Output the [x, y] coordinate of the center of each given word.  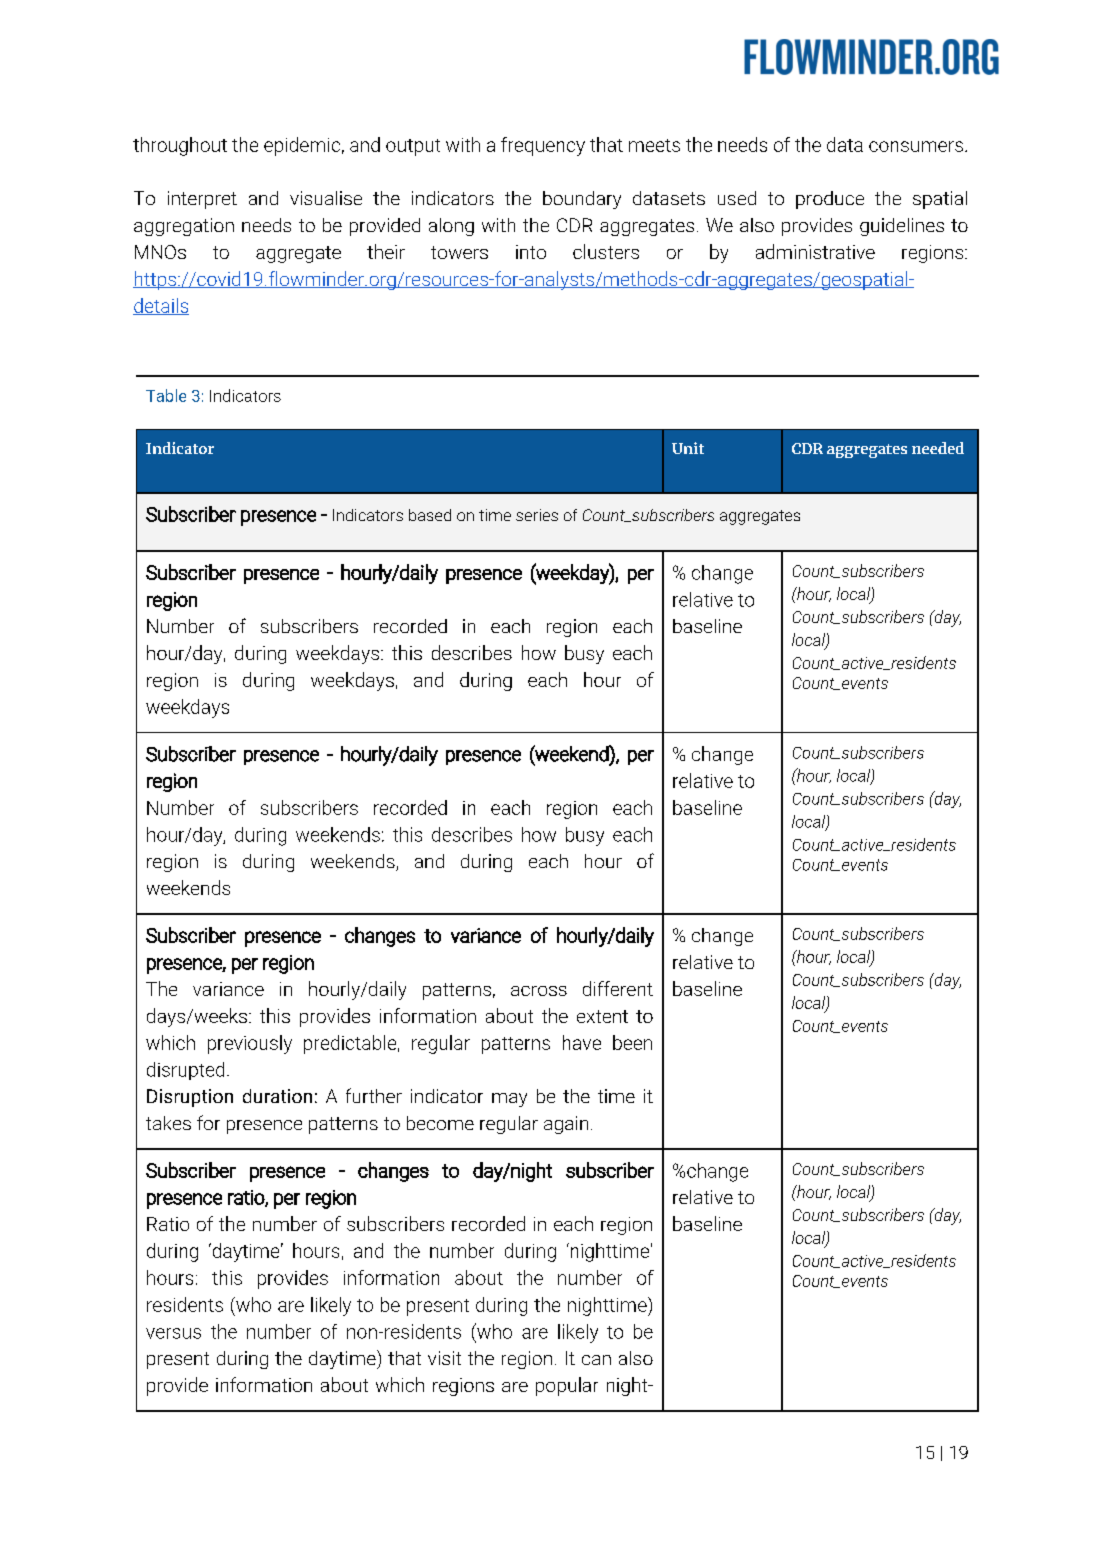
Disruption [190, 1098]
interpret [202, 200]
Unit [688, 448]
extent [602, 1016]
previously [250, 1044]
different [618, 988]
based [430, 515]
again [566, 1125]
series [537, 515]
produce [830, 200]
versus [173, 1333]
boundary [582, 200]
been [632, 1042]
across [539, 991]
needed [938, 448]
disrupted [185, 1071]
